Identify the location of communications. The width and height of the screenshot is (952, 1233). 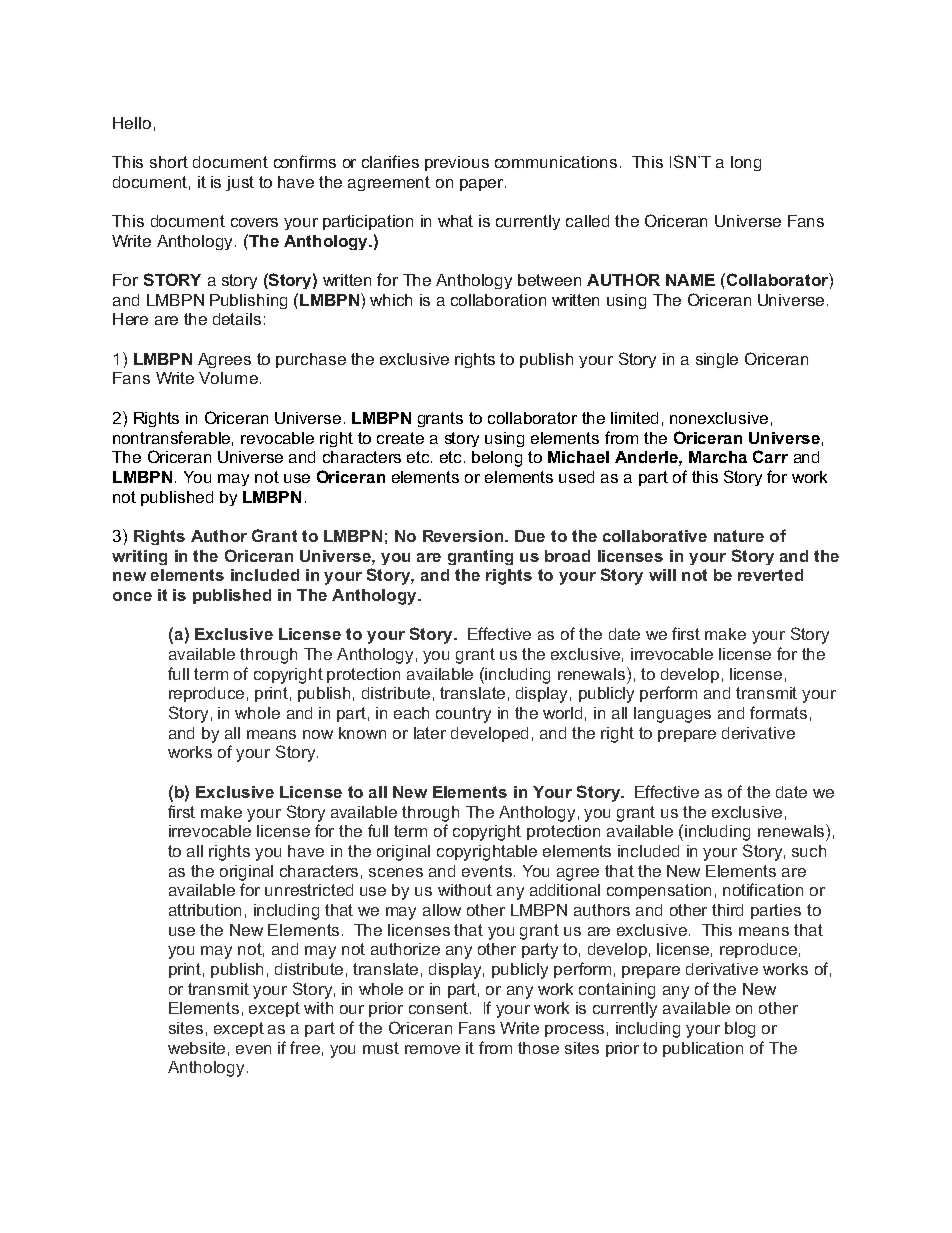
(556, 162).
